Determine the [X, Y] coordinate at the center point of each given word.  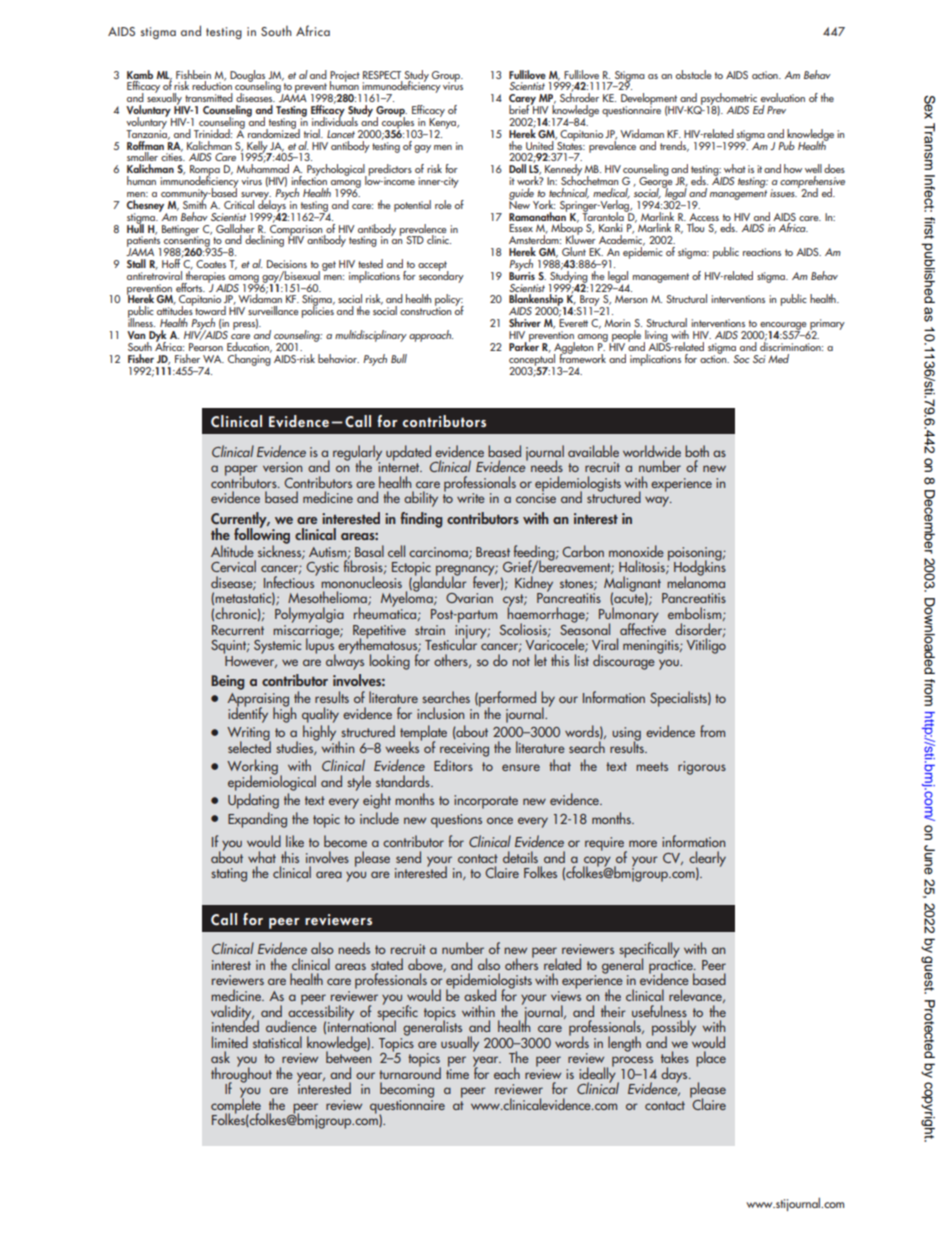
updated [408, 453]
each [507, 1073]
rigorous [702, 768]
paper [241, 471]
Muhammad [263, 167]
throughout [241, 1075]
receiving [464, 750]
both [697, 451]
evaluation [783, 97]
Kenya [444, 123]
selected [249, 746]
